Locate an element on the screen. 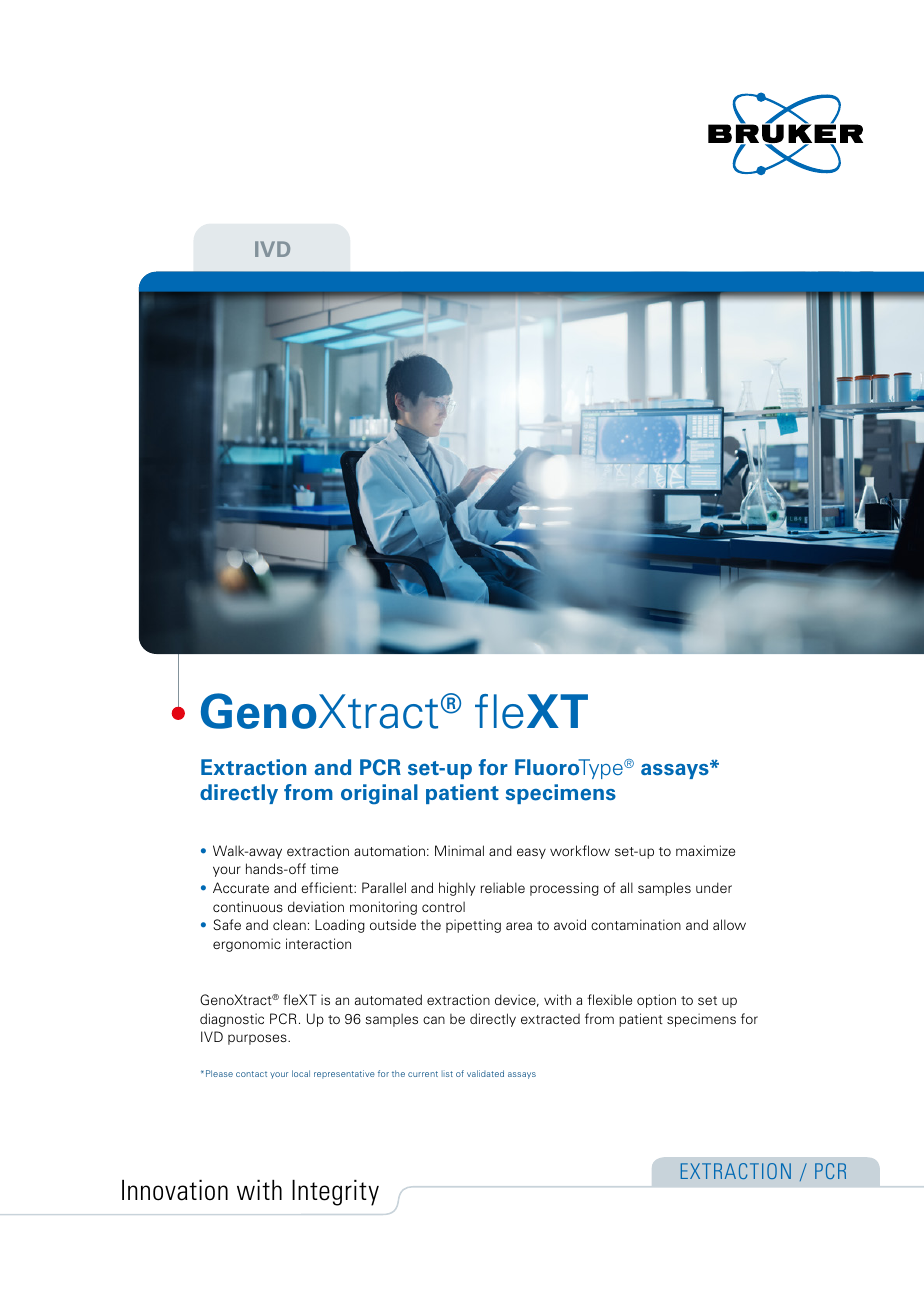 This screenshot has width=924, height=1308. Innovation is located at coordinates (175, 1190).
